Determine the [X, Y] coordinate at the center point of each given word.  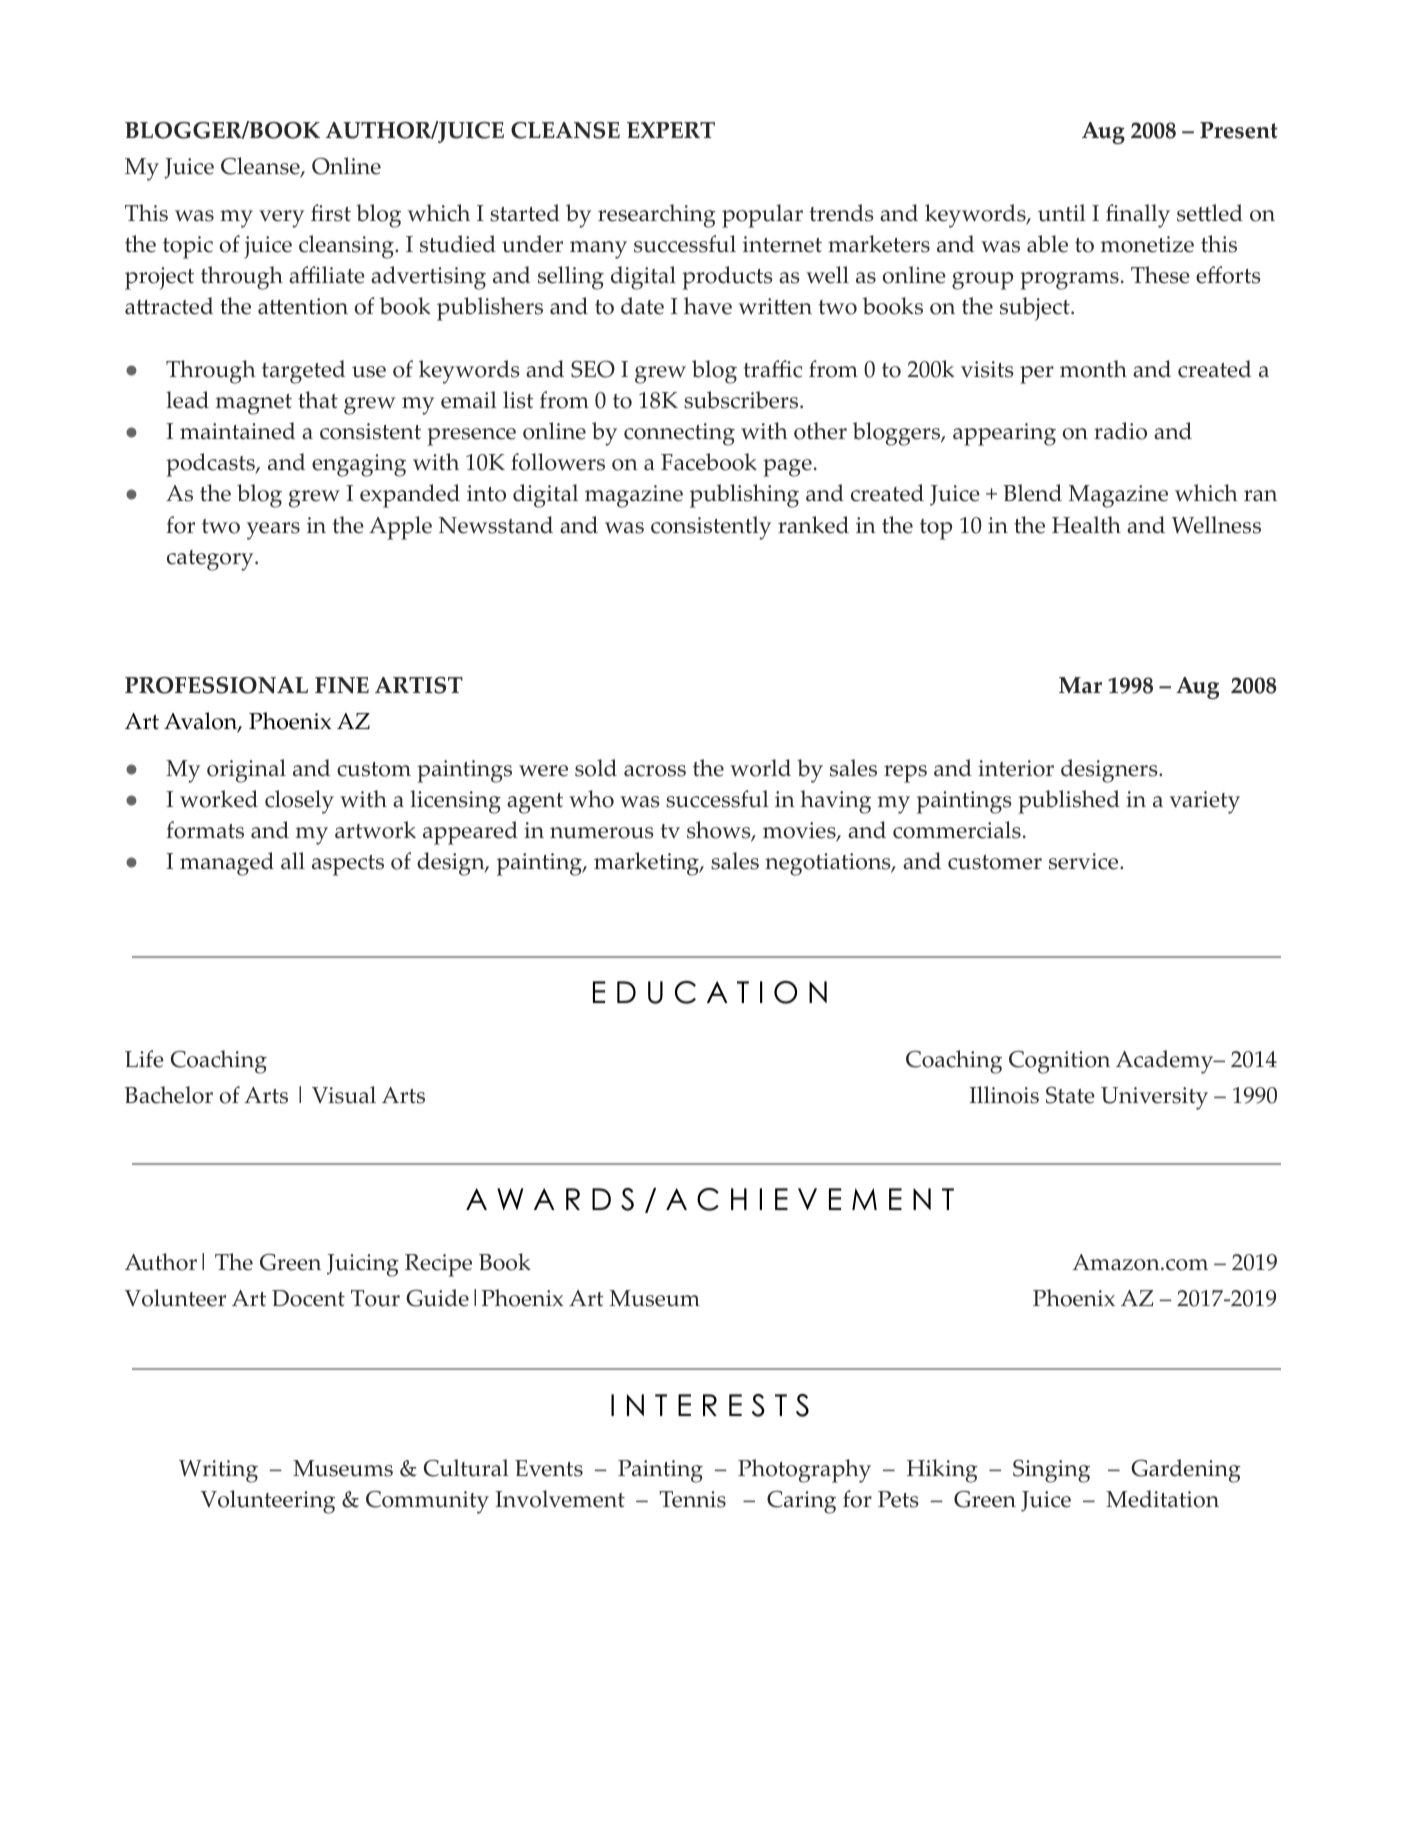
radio [1120, 431]
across [655, 771]
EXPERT [671, 130]
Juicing [363, 1265]
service [1085, 861]
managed [227, 864]
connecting [679, 434]
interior [1016, 768]
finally [1138, 216]
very [281, 219]
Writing [218, 1471]
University [1154, 1098]
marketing [647, 864]
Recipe [438, 1265]
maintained [237, 431]
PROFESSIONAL [216, 685]
